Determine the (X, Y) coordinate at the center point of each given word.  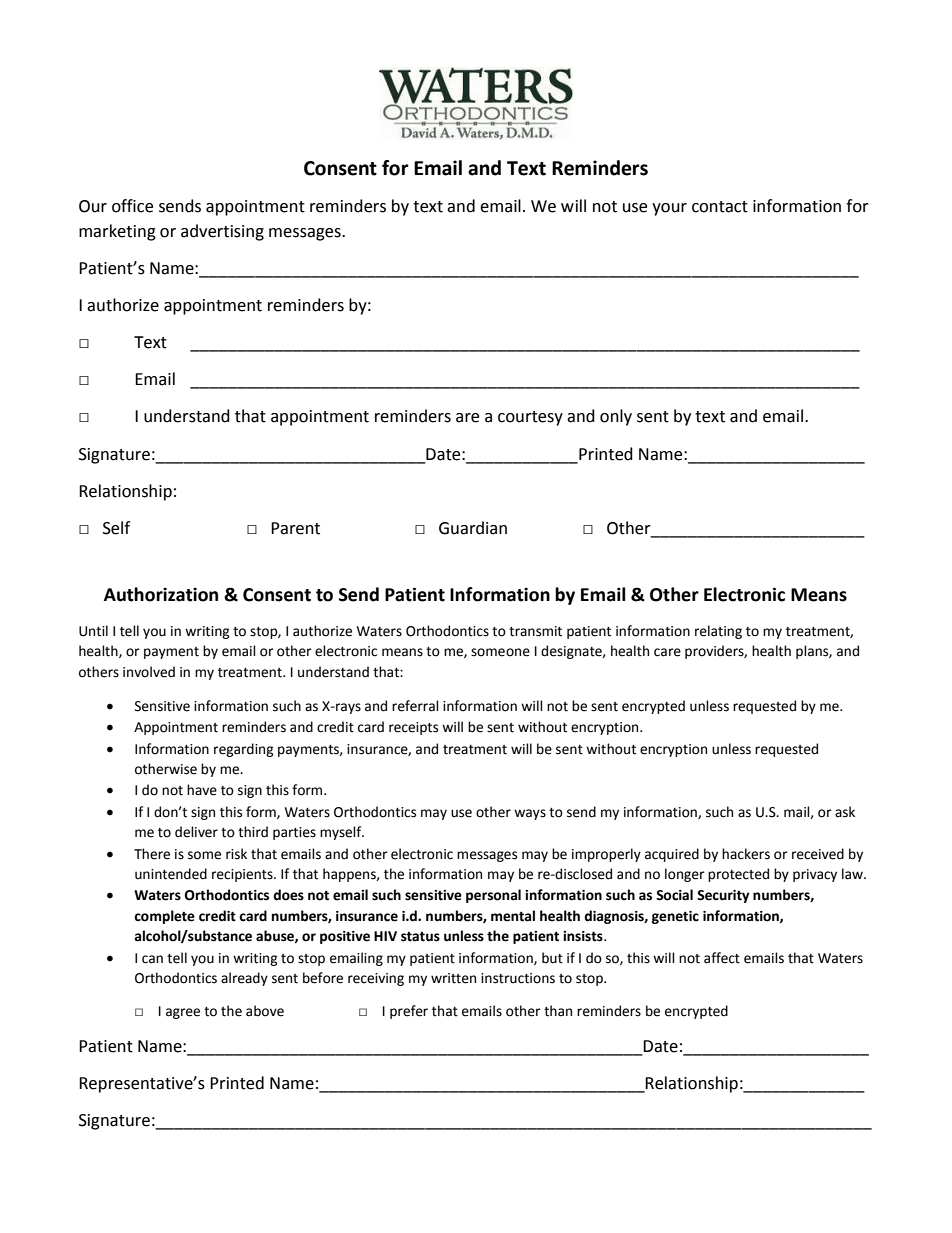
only (616, 417)
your (669, 209)
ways (530, 814)
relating (718, 632)
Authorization (161, 594)
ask (845, 812)
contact (720, 207)
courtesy (530, 418)
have (202, 790)
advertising (222, 232)
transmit (535, 631)
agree (183, 1013)
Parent (295, 528)
